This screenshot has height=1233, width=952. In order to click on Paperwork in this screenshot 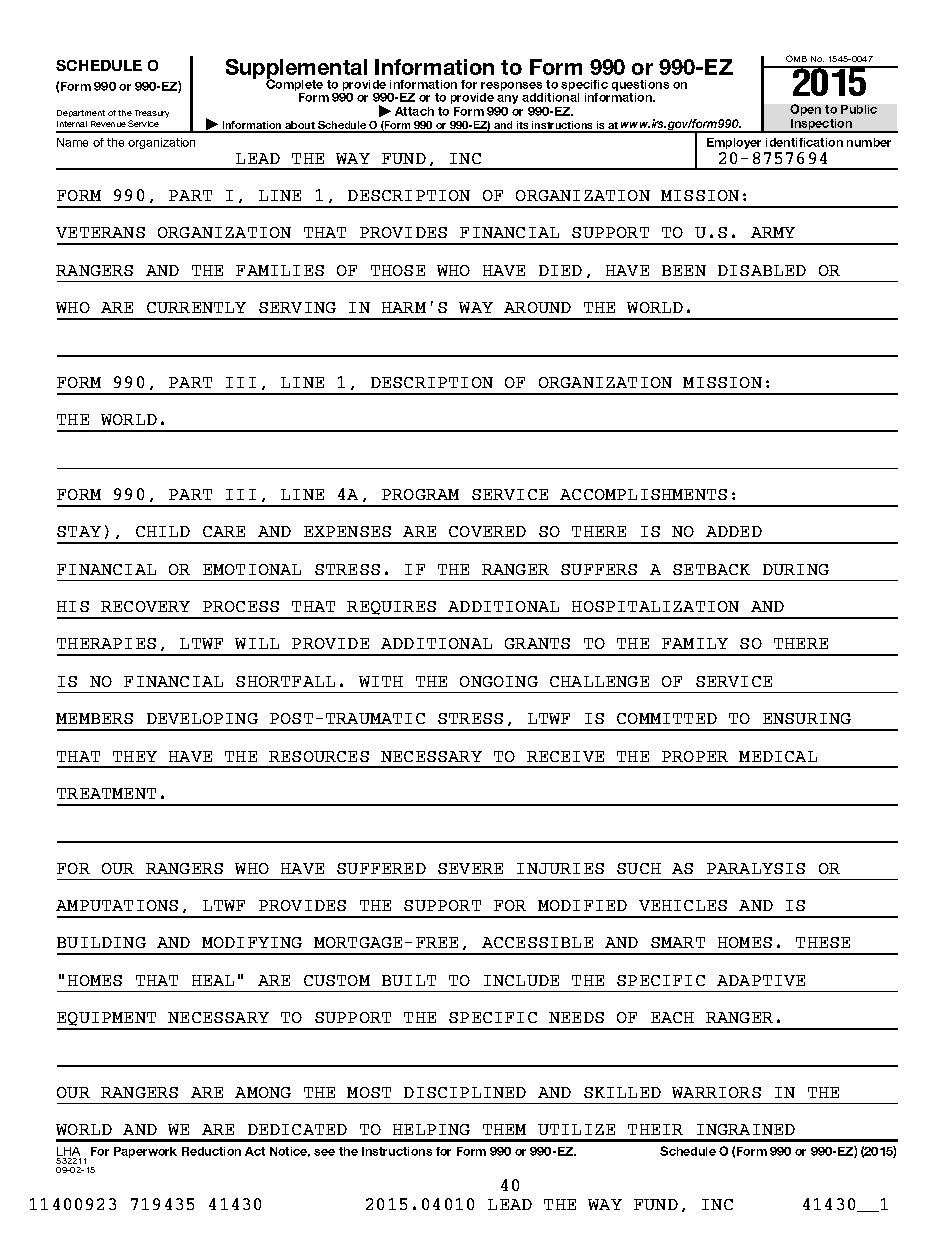, I will do `click(145, 1152)`.
